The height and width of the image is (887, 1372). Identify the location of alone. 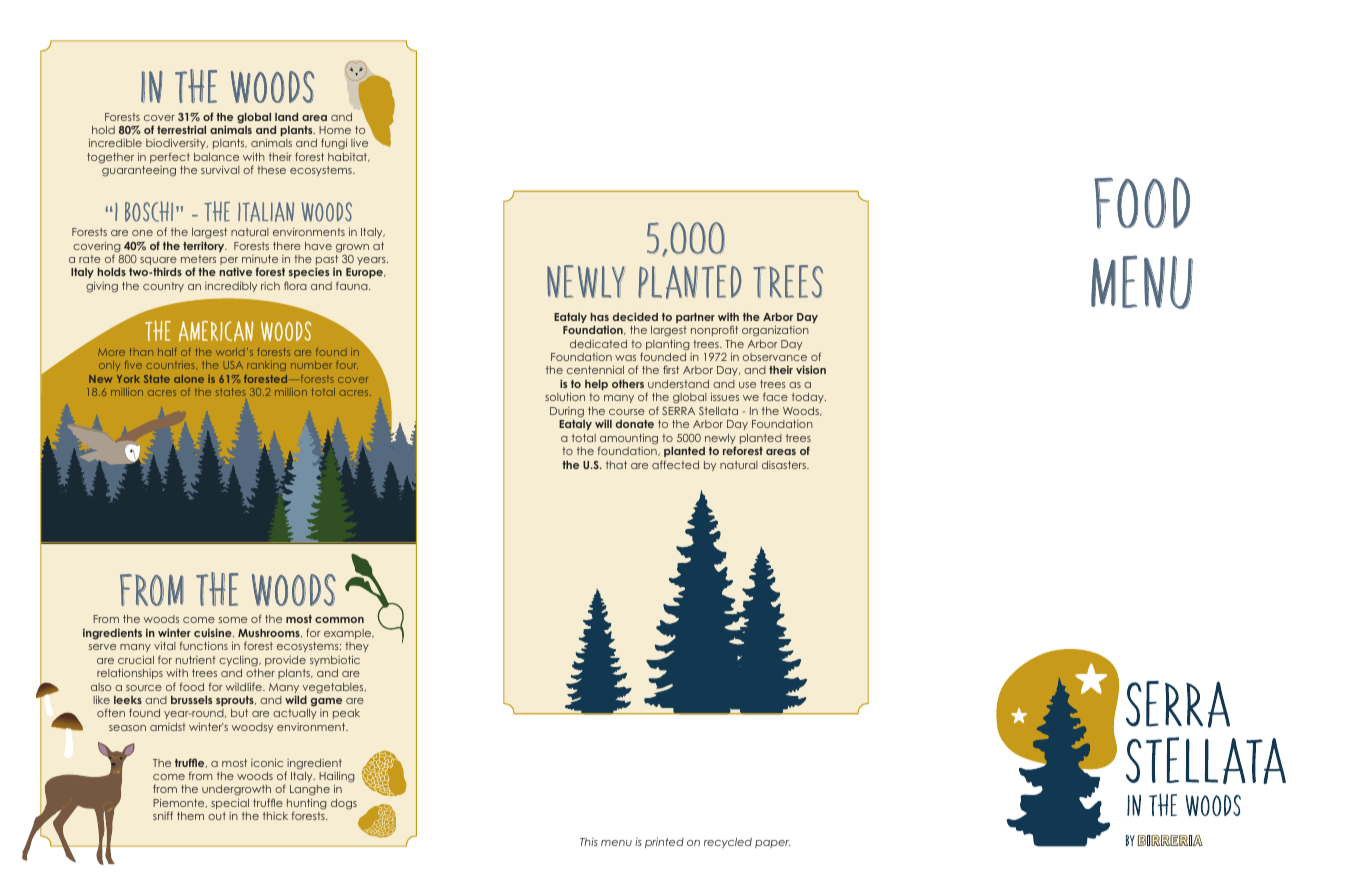
(189, 379).
